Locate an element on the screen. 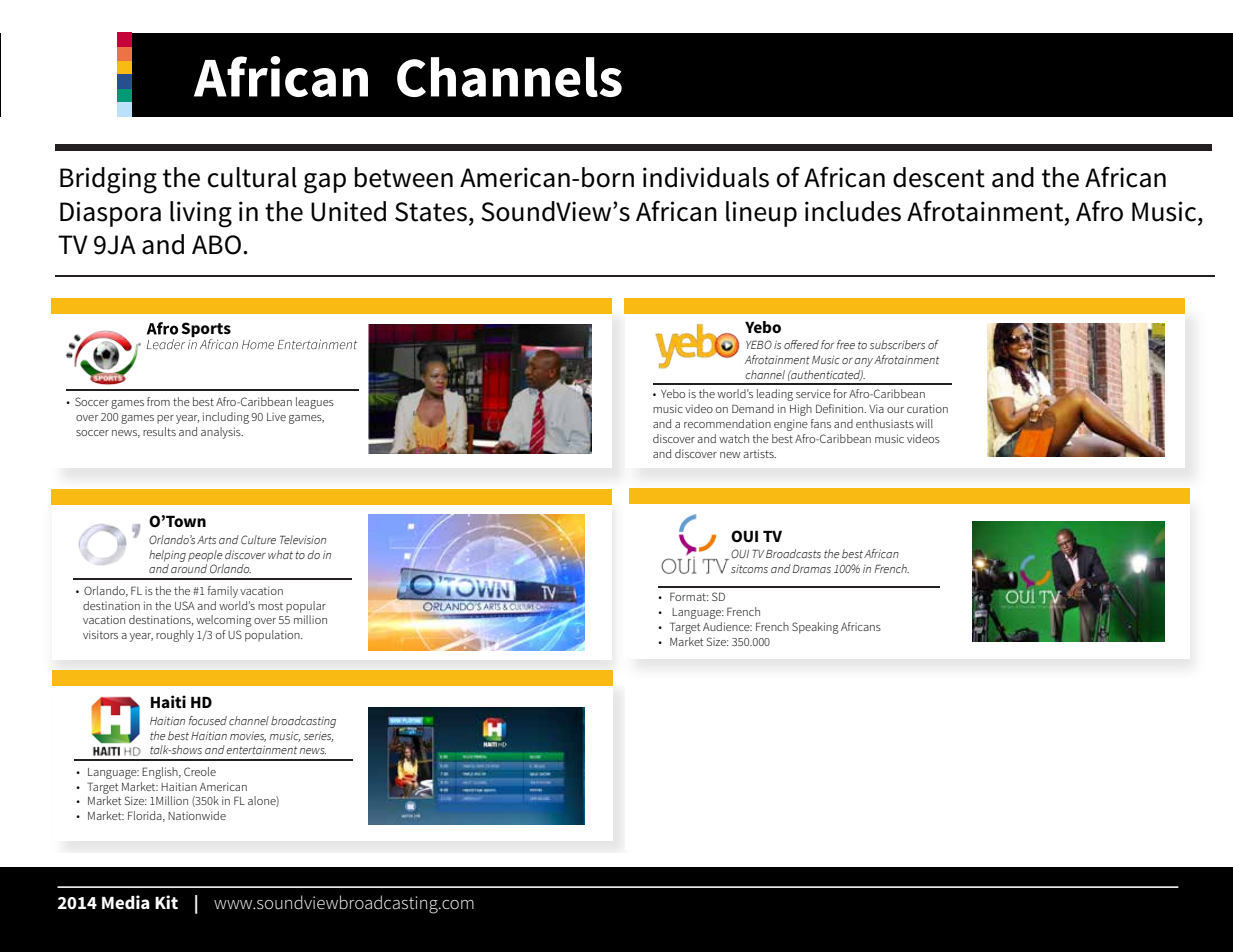 The width and height of the screenshot is (1233, 952). recommendation is located at coordinates (727, 423).
